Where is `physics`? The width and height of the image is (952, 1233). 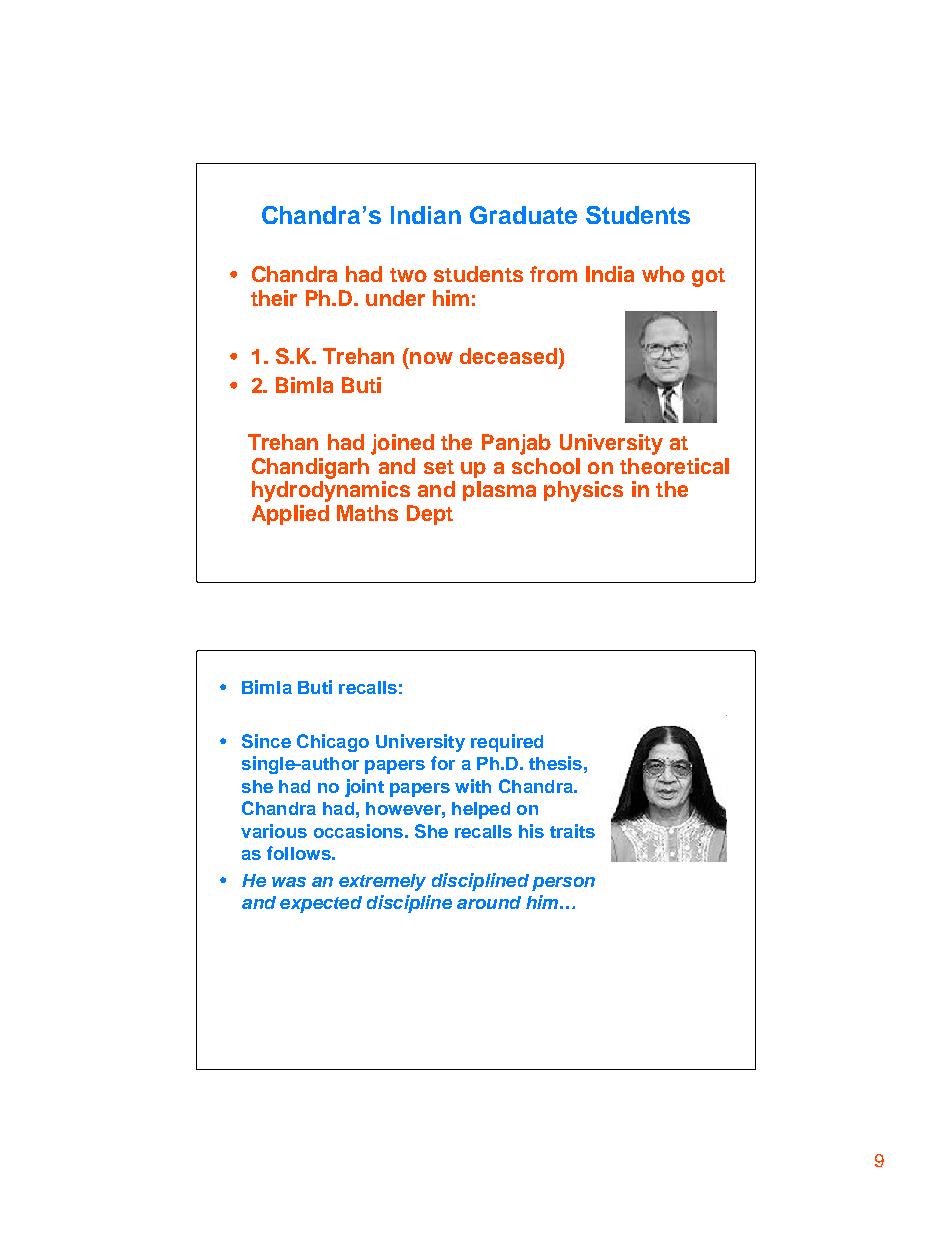 physics is located at coordinates (583, 491).
